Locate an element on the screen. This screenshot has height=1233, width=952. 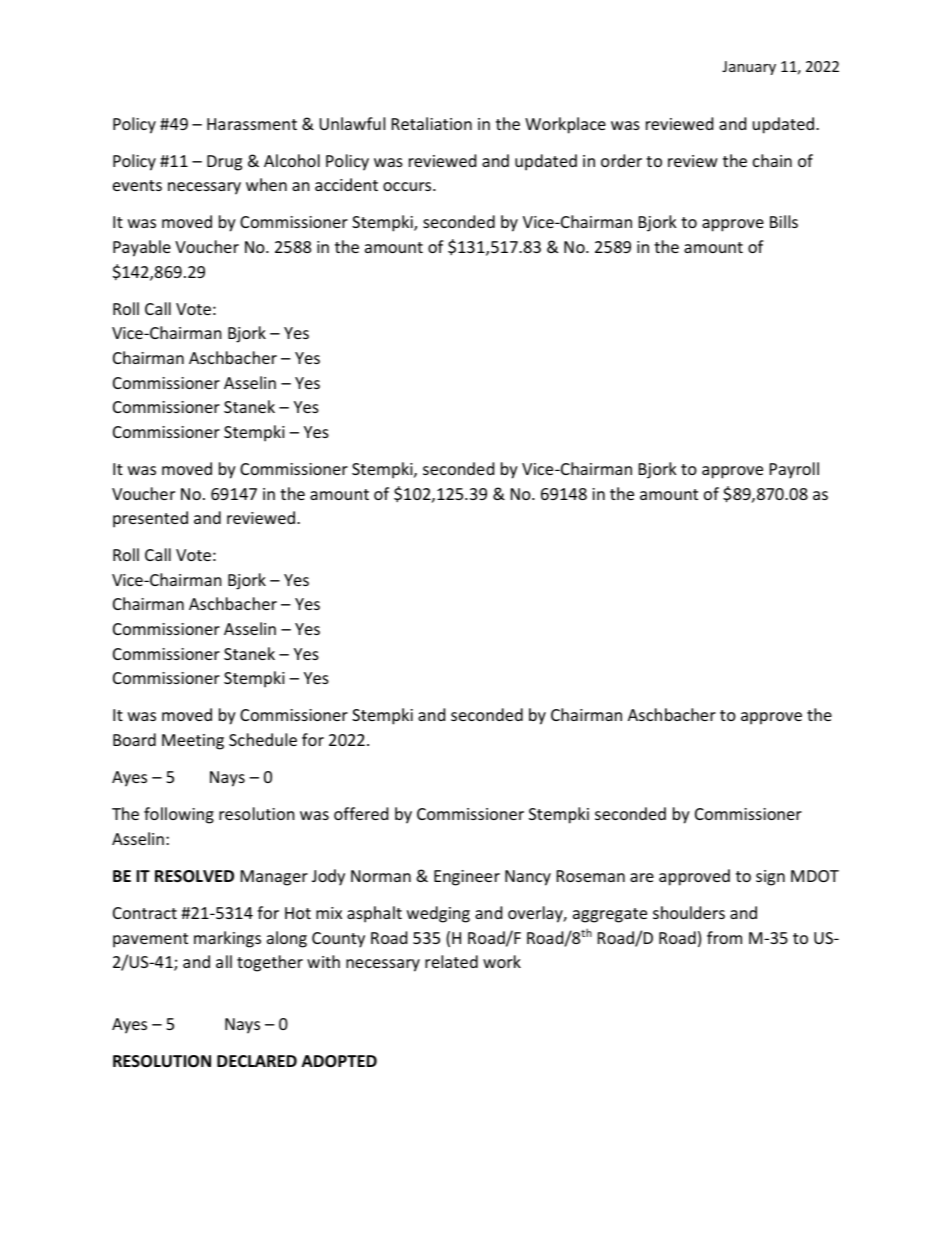
Retaliation is located at coordinates (432, 123).
